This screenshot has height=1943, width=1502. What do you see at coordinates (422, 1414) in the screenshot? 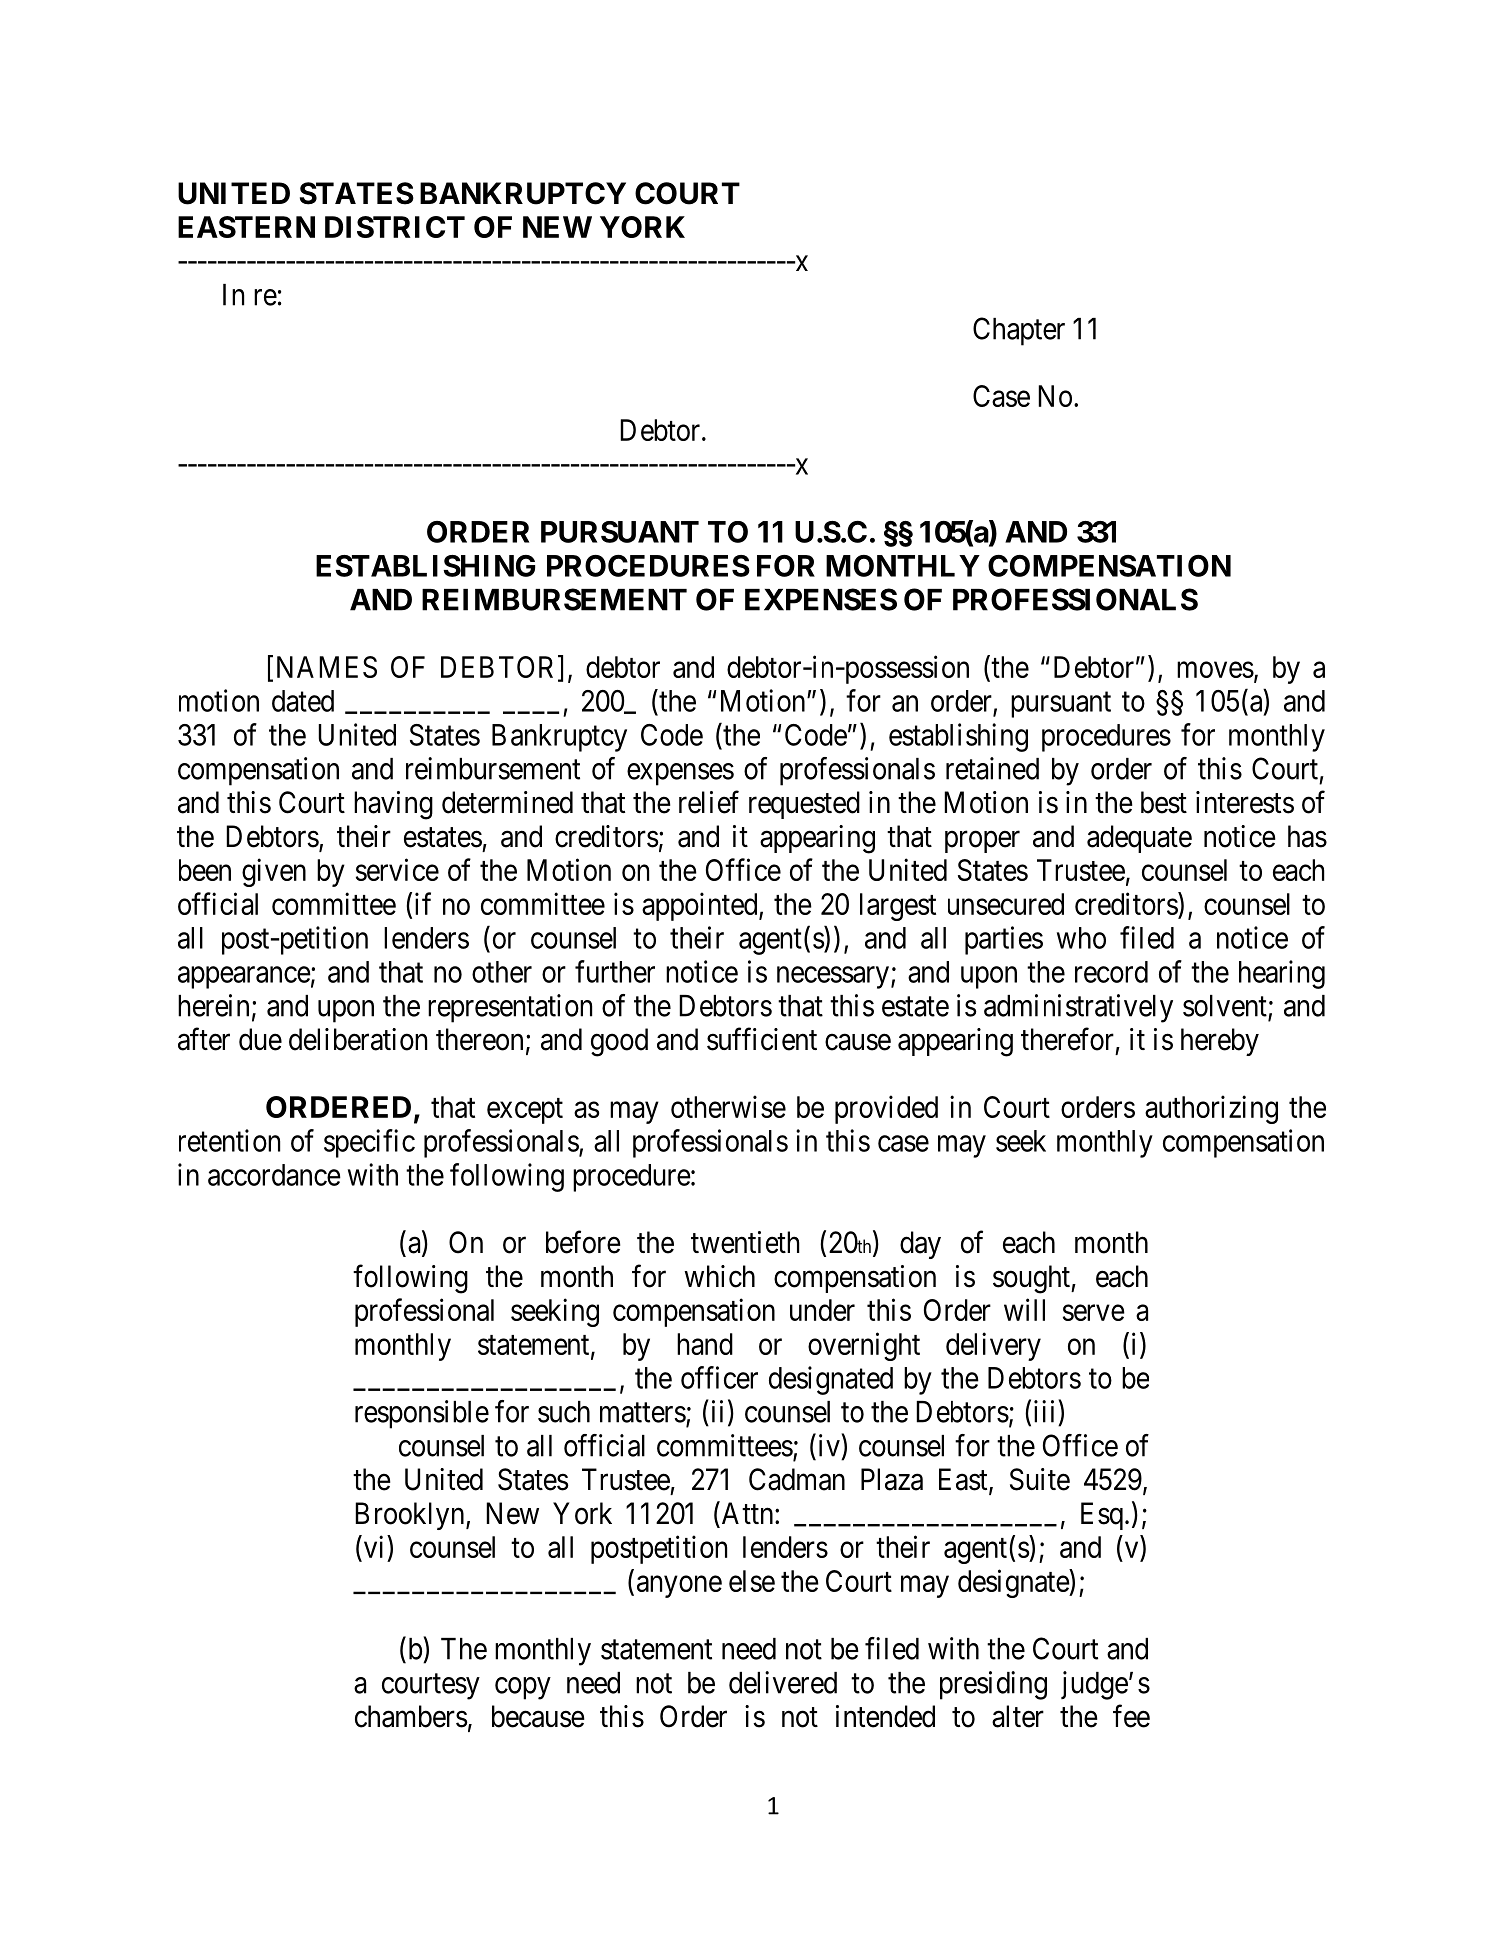
I see `responsible` at bounding box center [422, 1414].
